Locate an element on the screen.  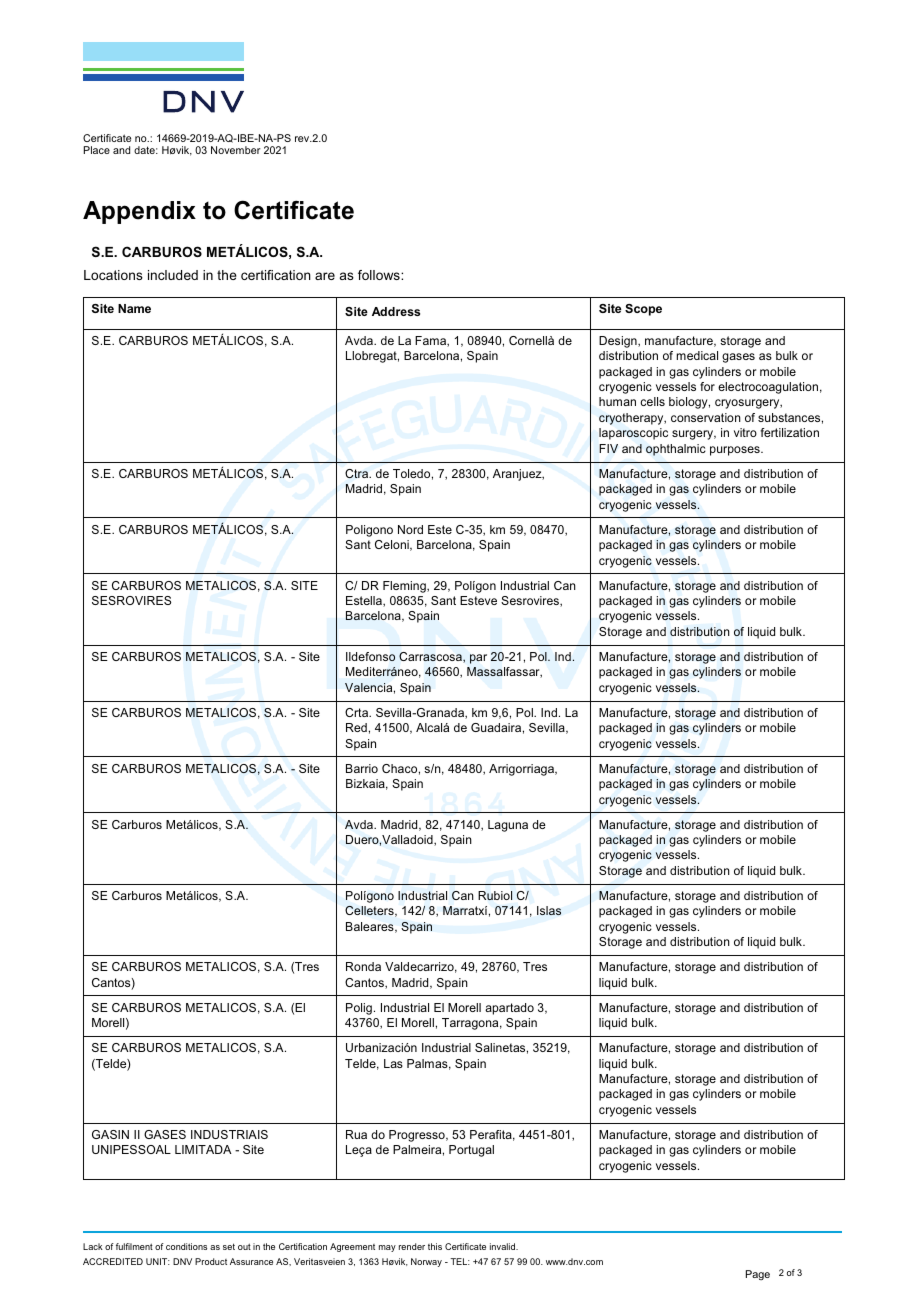
this is located at coordinates (435, 1246).
